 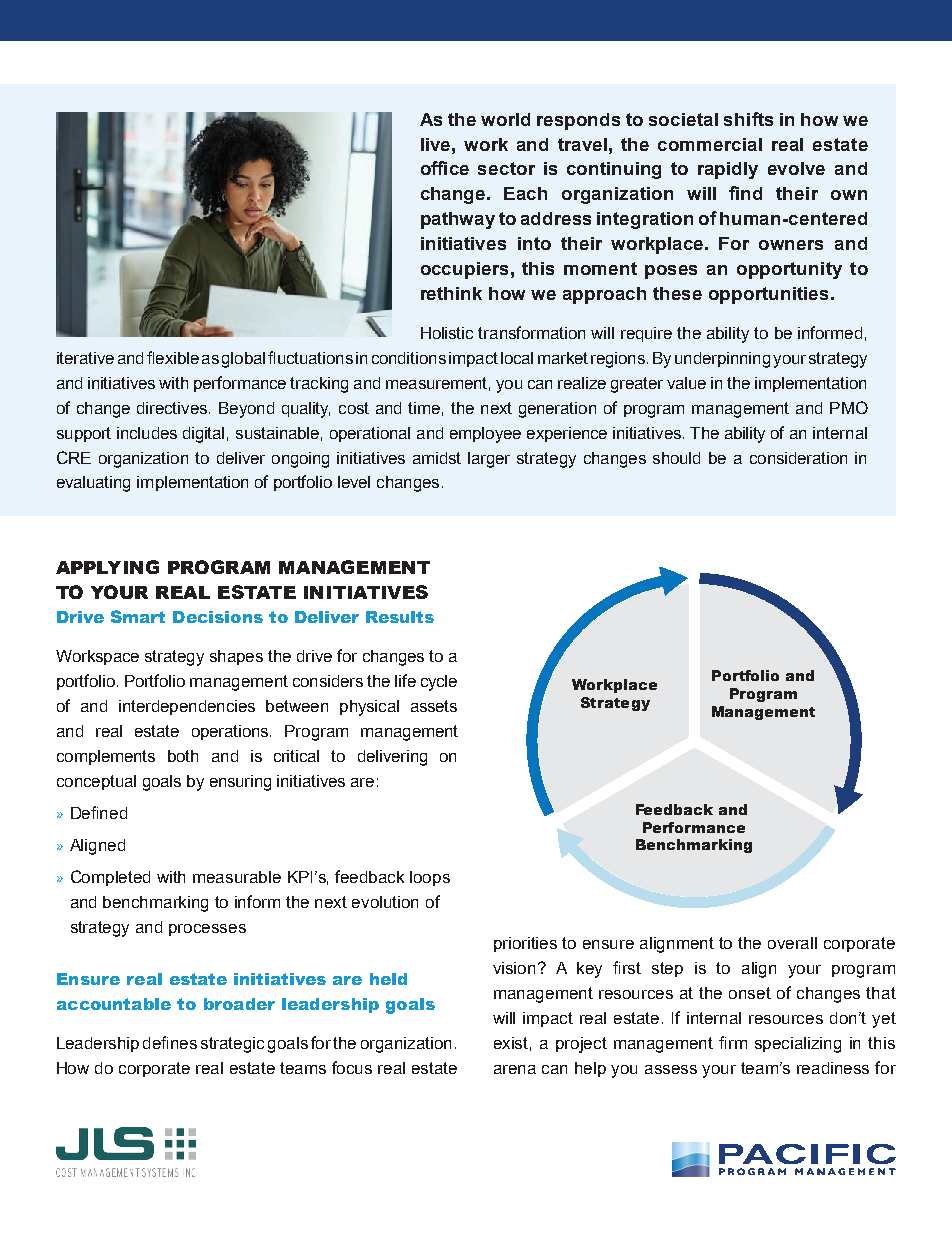 I want to click on consideration, so click(x=798, y=458).
